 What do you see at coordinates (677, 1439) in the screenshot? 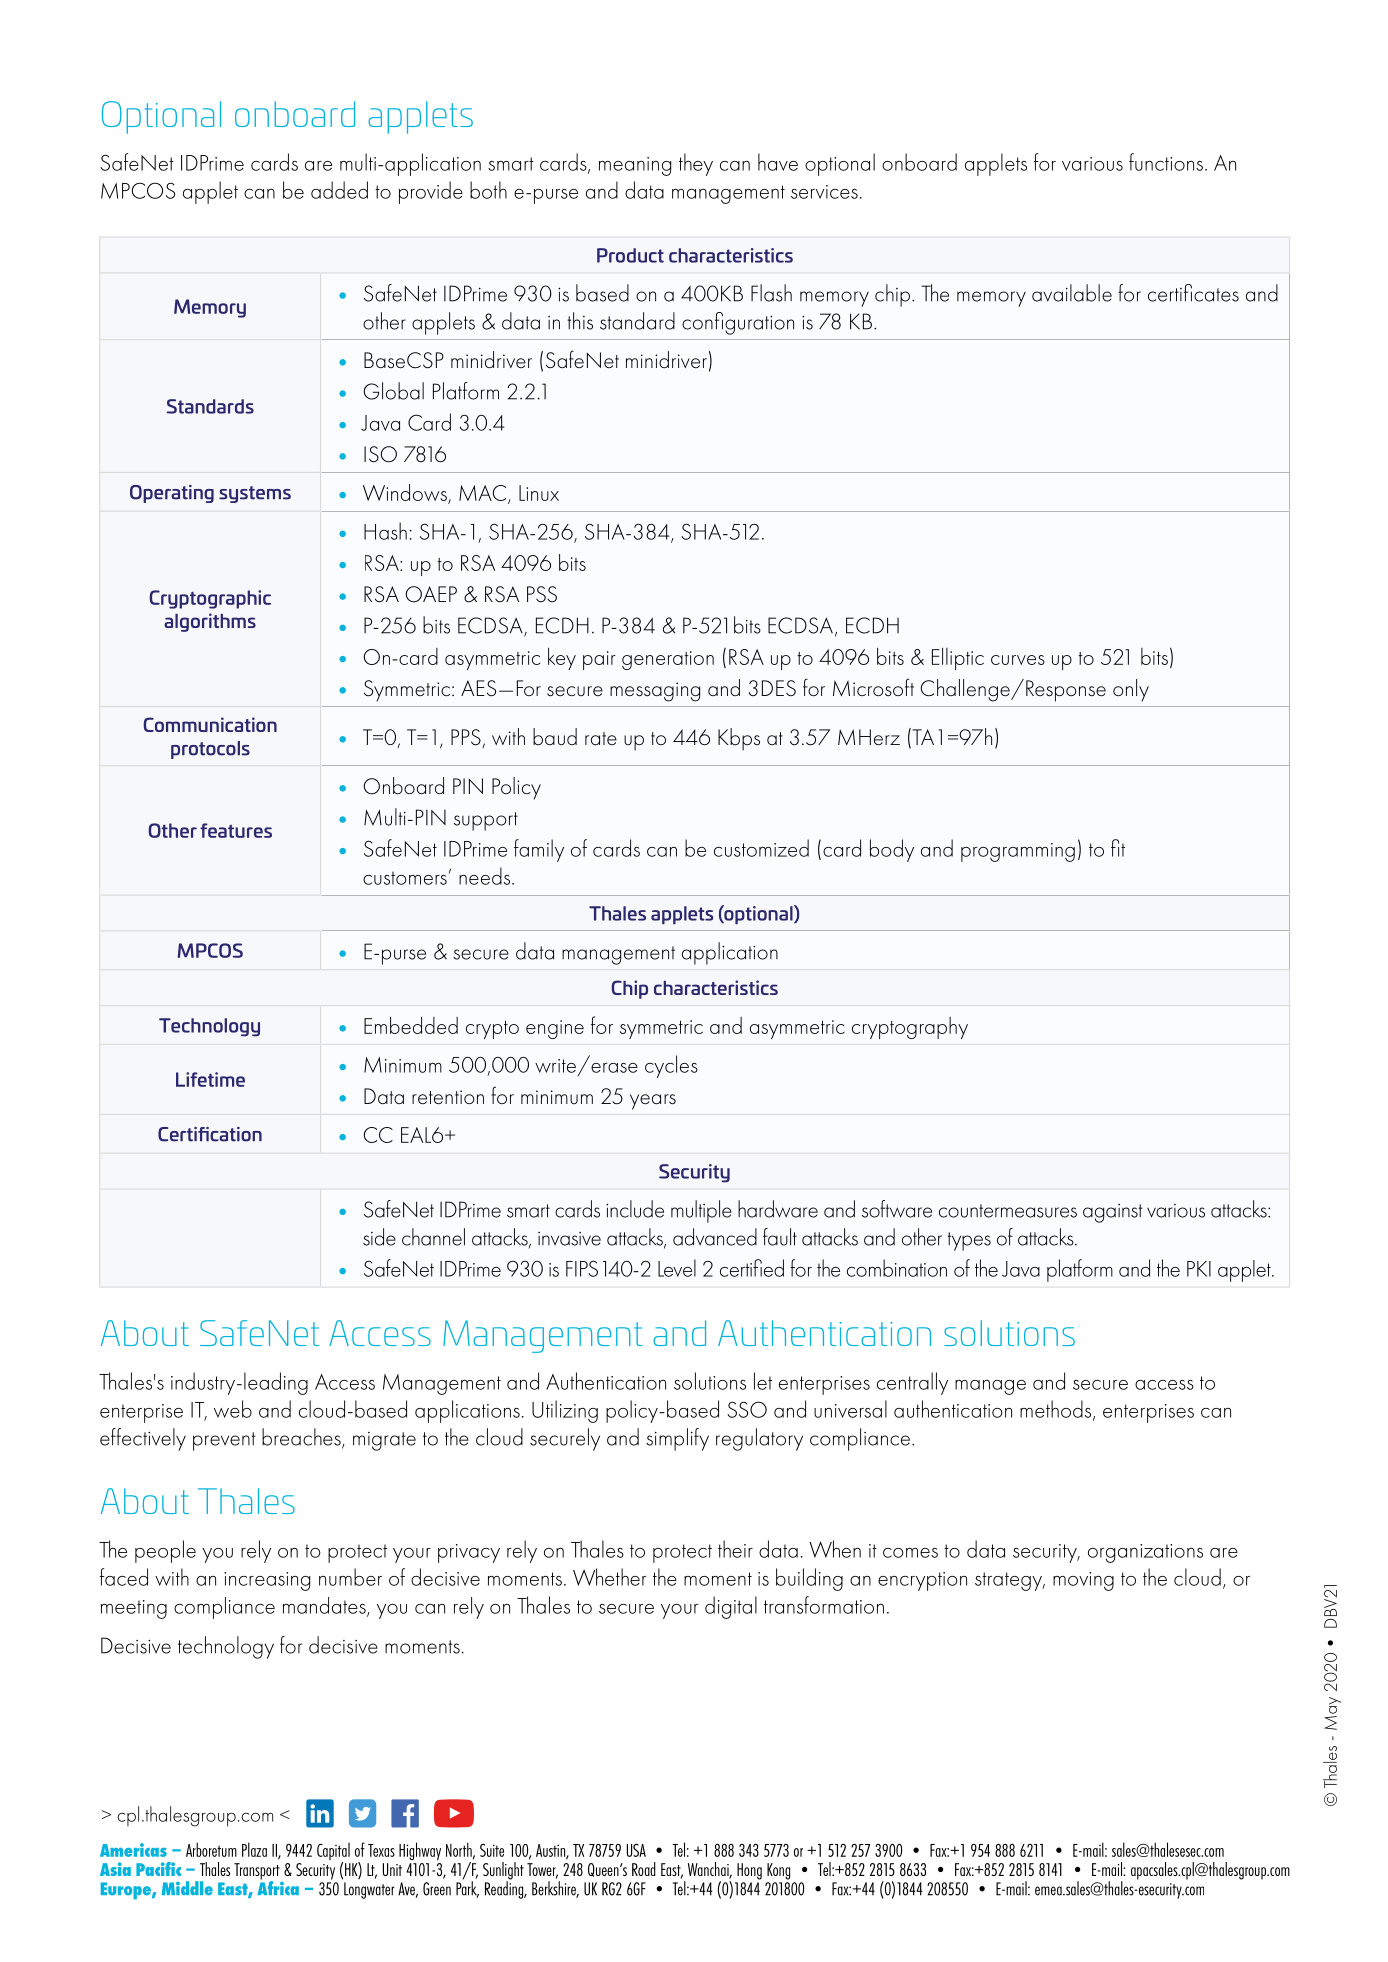
I see `simplify` at bounding box center [677, 1439].
